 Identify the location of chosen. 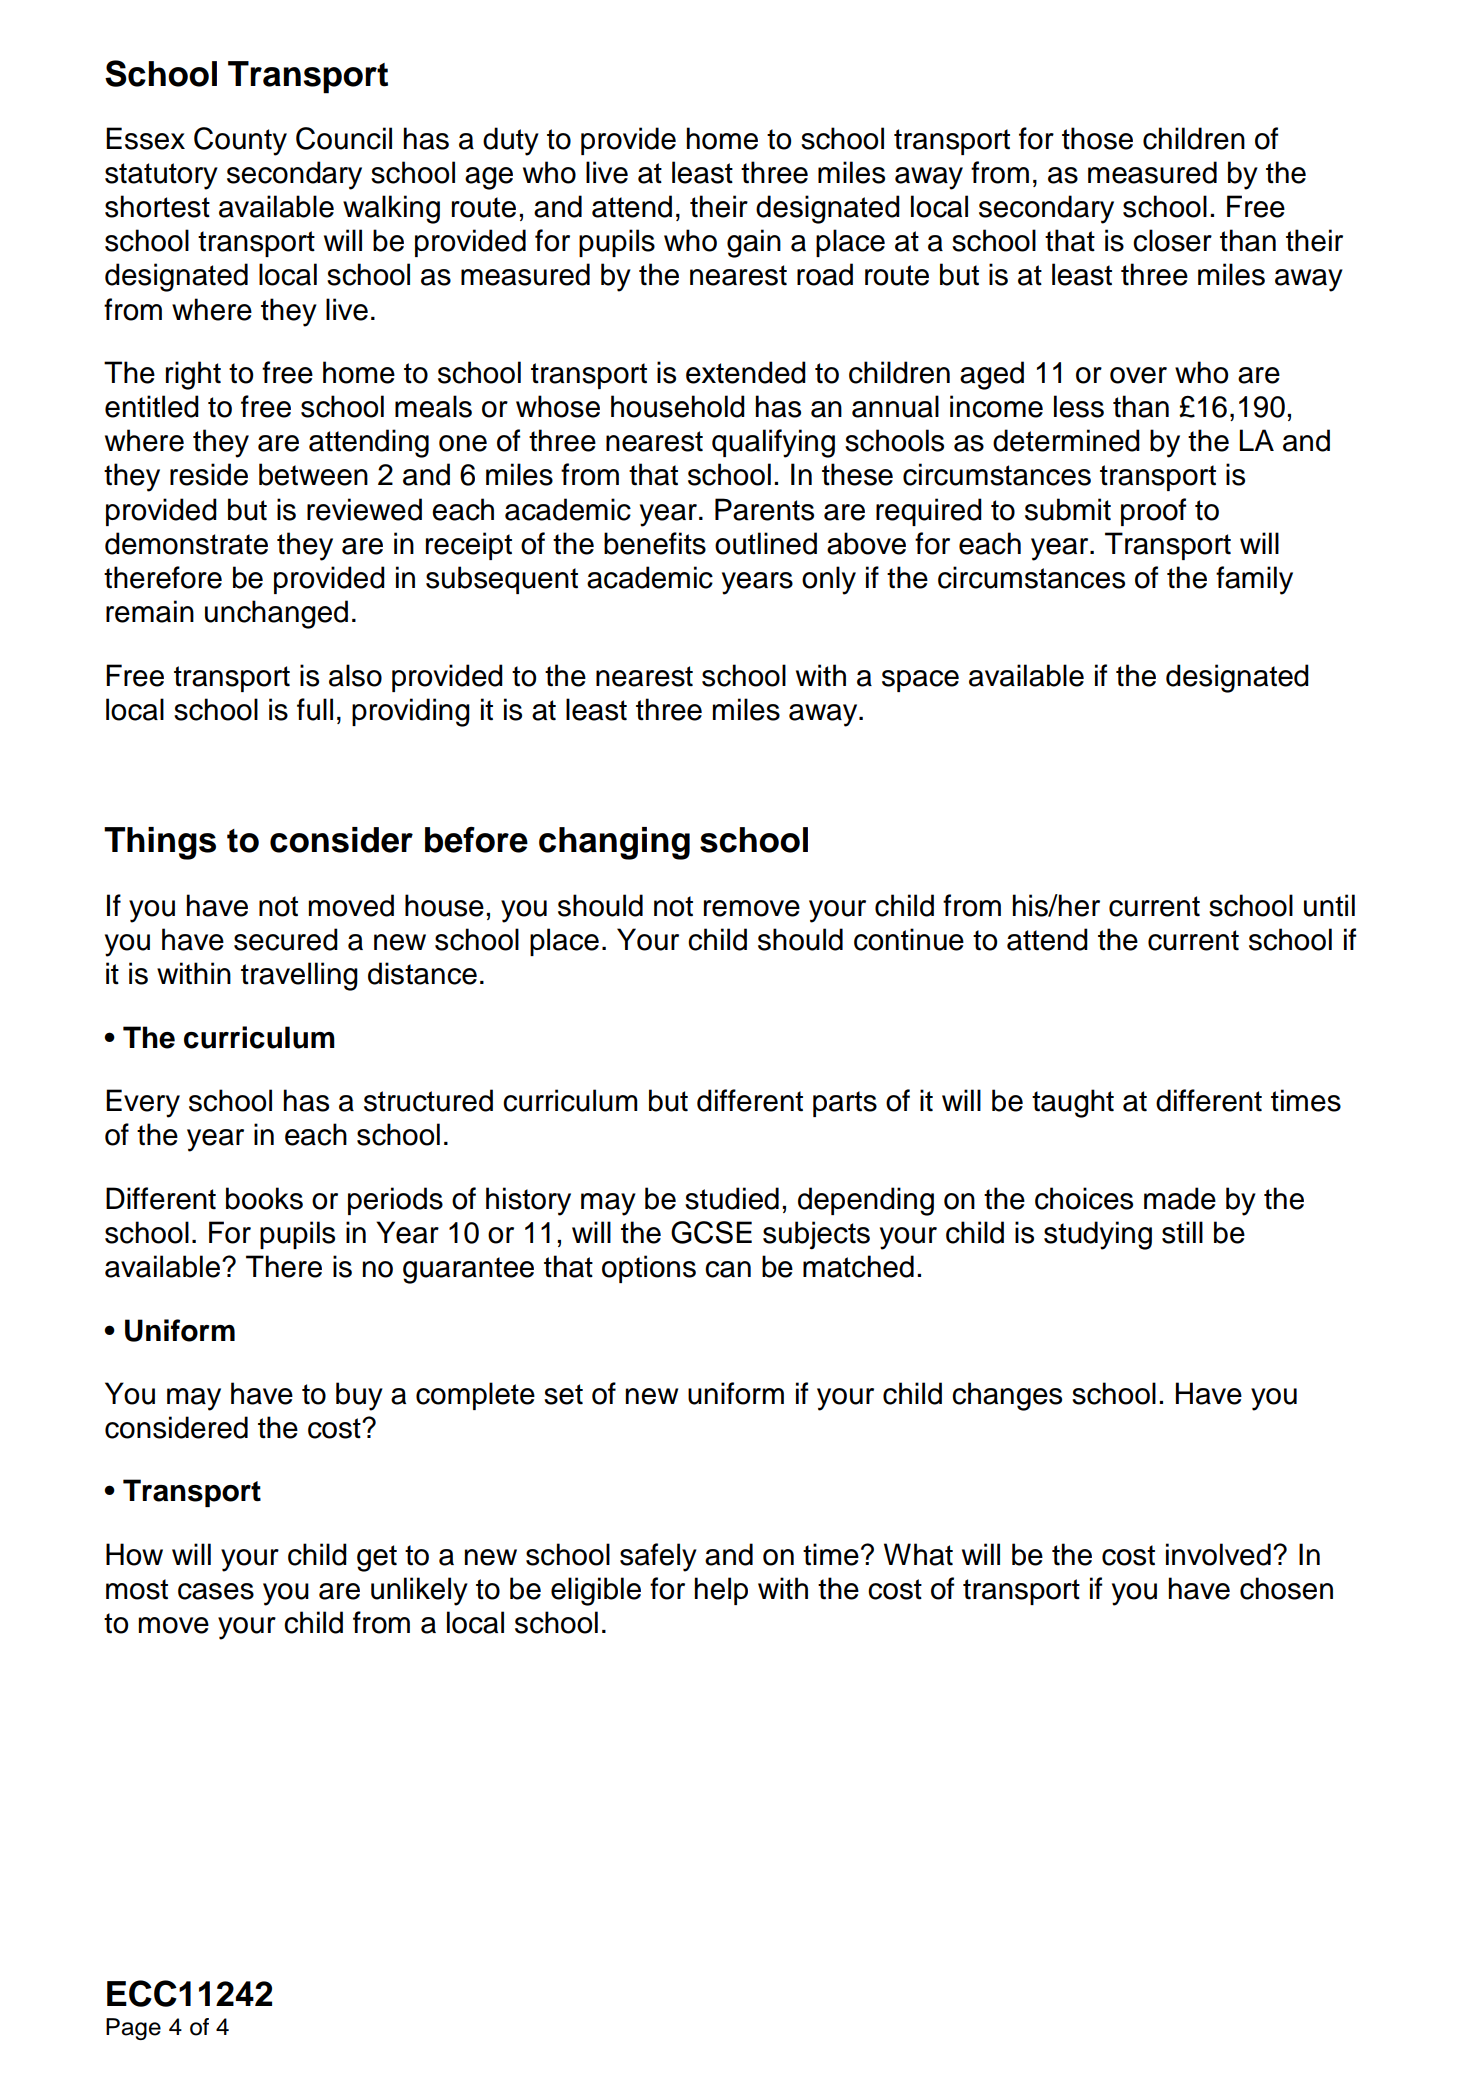
(1286, 1588).
